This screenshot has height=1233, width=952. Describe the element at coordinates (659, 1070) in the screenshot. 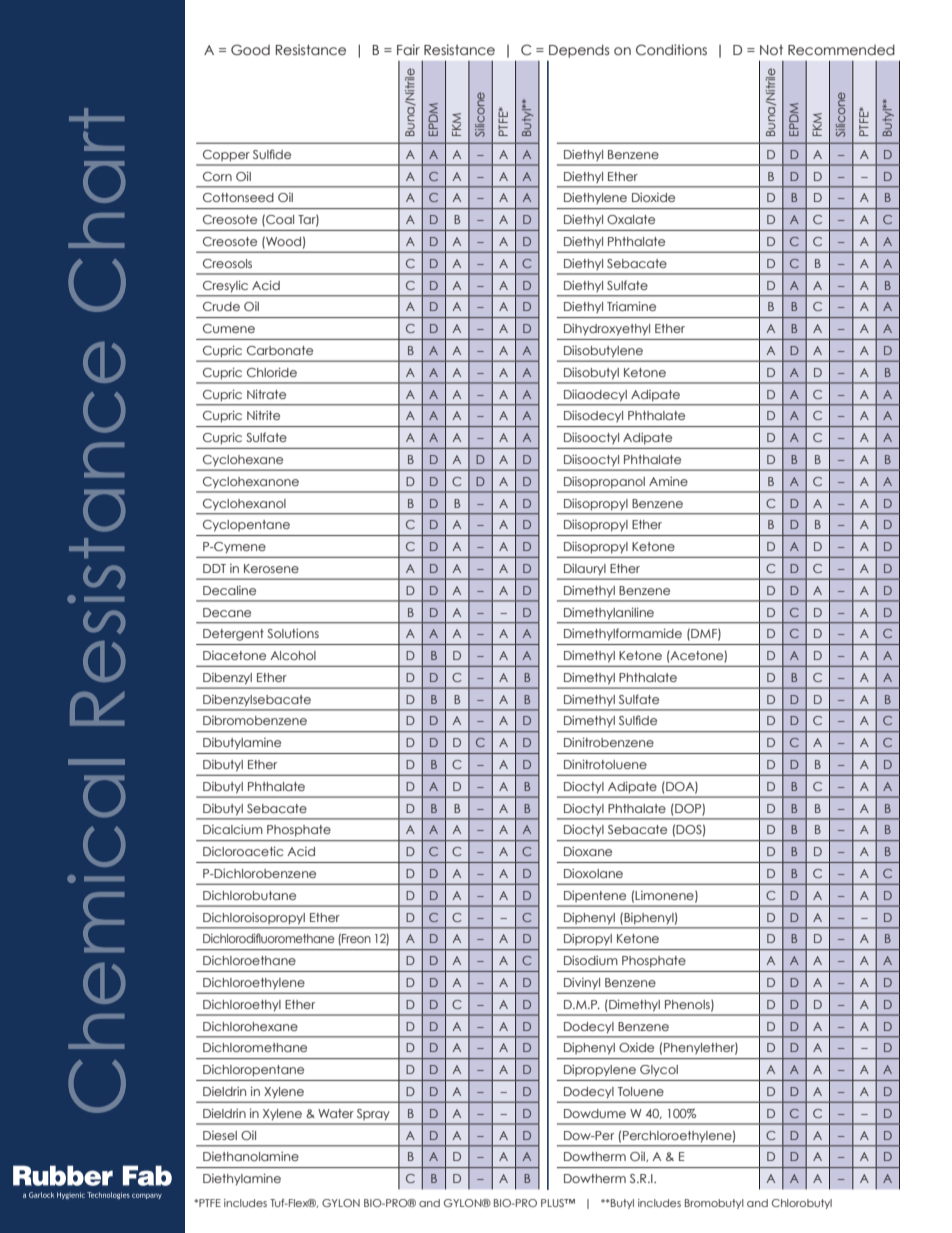

I see `Glycol` at that location.
